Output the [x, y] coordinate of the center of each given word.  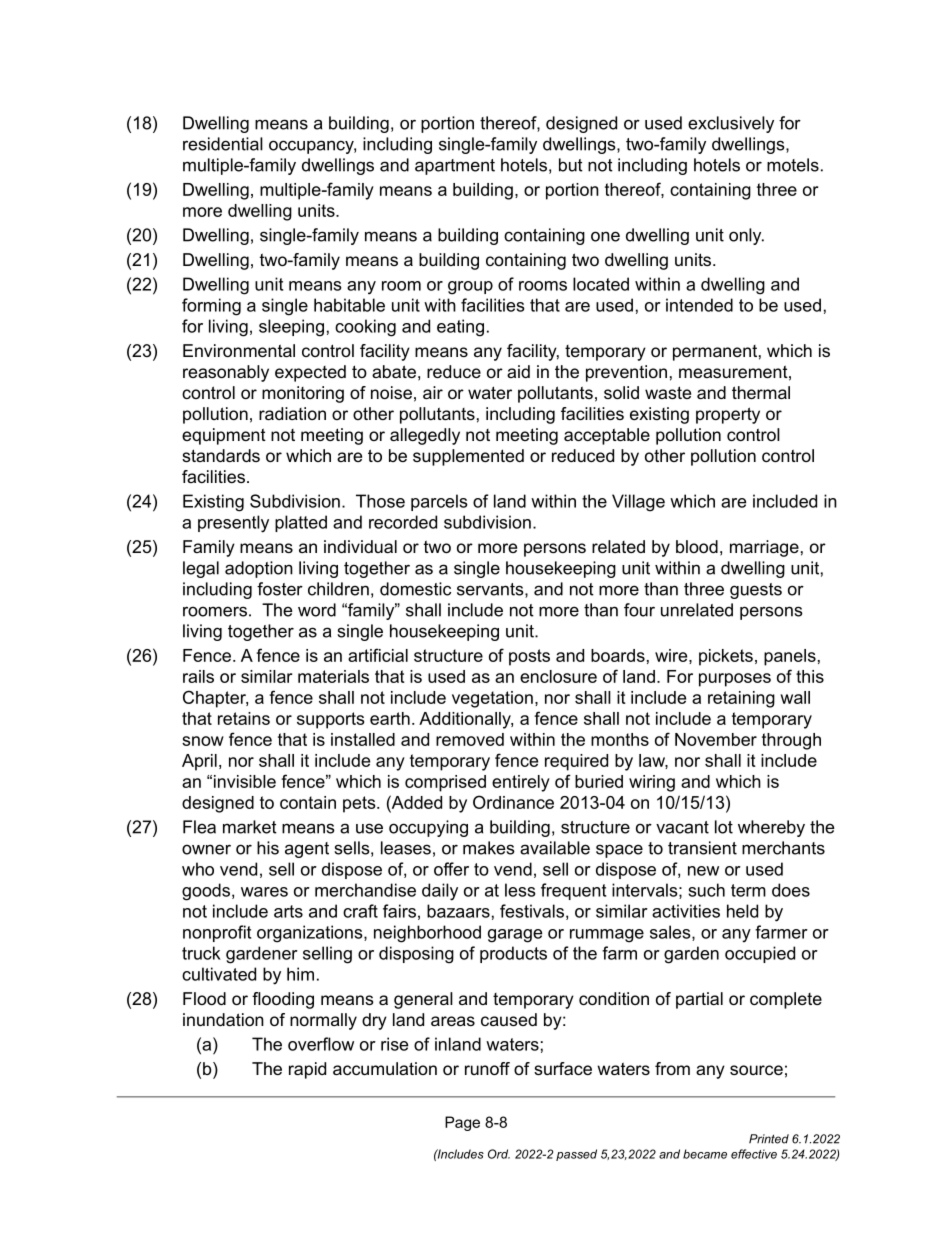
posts [529, 657]
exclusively [731, 124]
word [317, 610]
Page [462, 1123]
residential [223, 144]
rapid [307, 1070]
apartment [455, 167]
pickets [726, 657]
